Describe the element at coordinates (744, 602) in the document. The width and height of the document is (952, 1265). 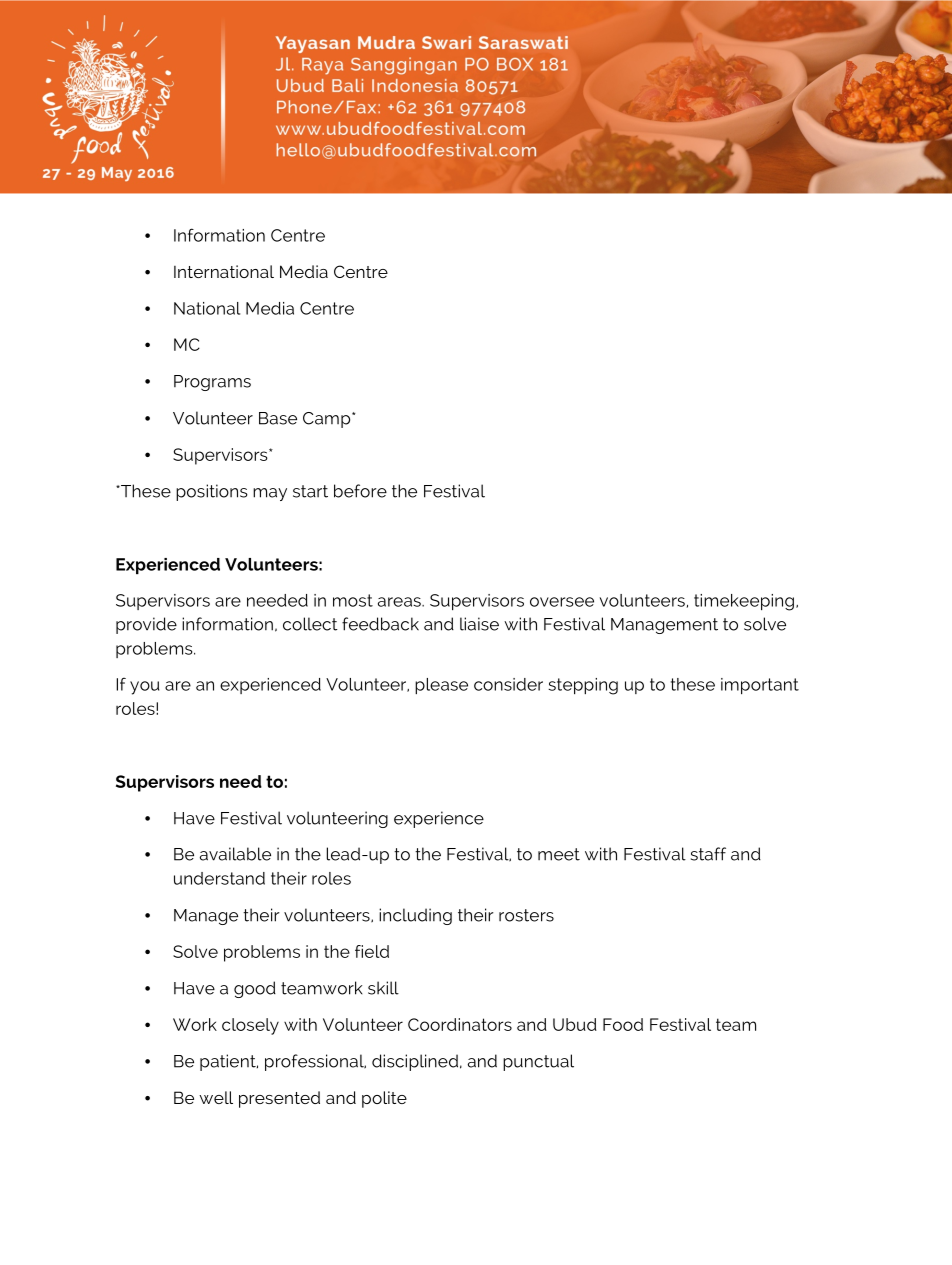
I see `timekeeping` at that location.
